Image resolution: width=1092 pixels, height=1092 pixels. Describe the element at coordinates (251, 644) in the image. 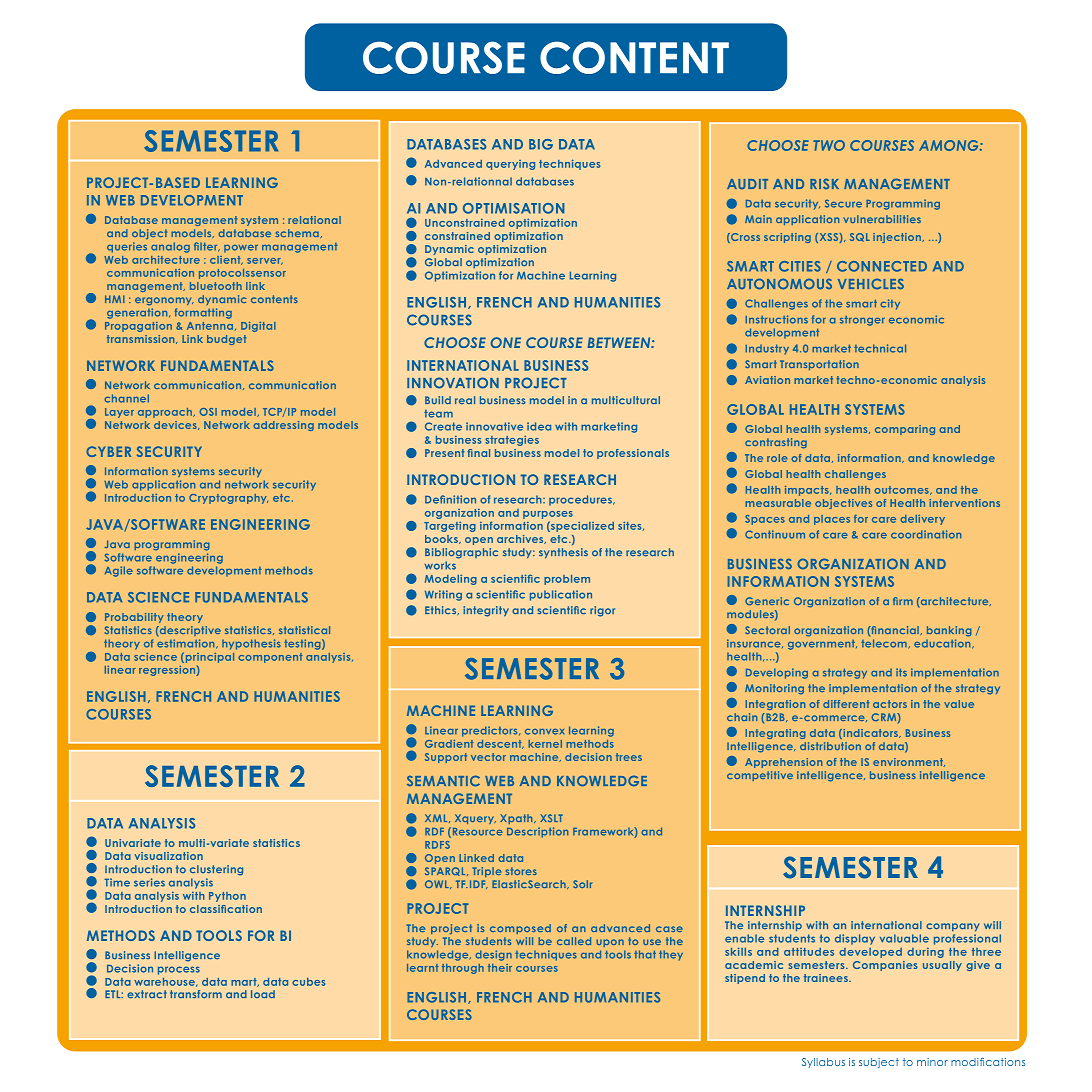

I see `hypothesis` at that location.
